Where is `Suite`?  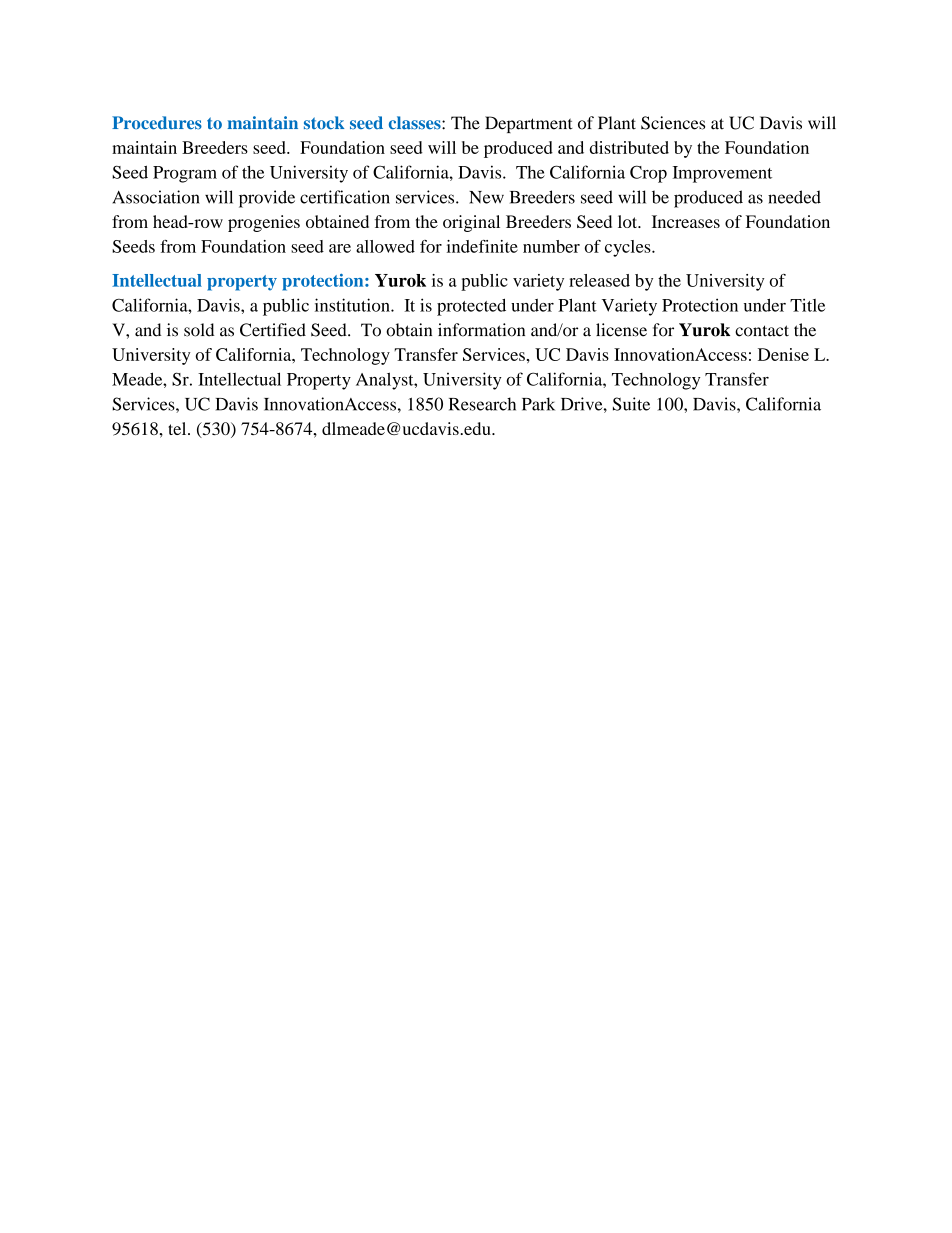 Suite is located at coordinates (631, 404).
